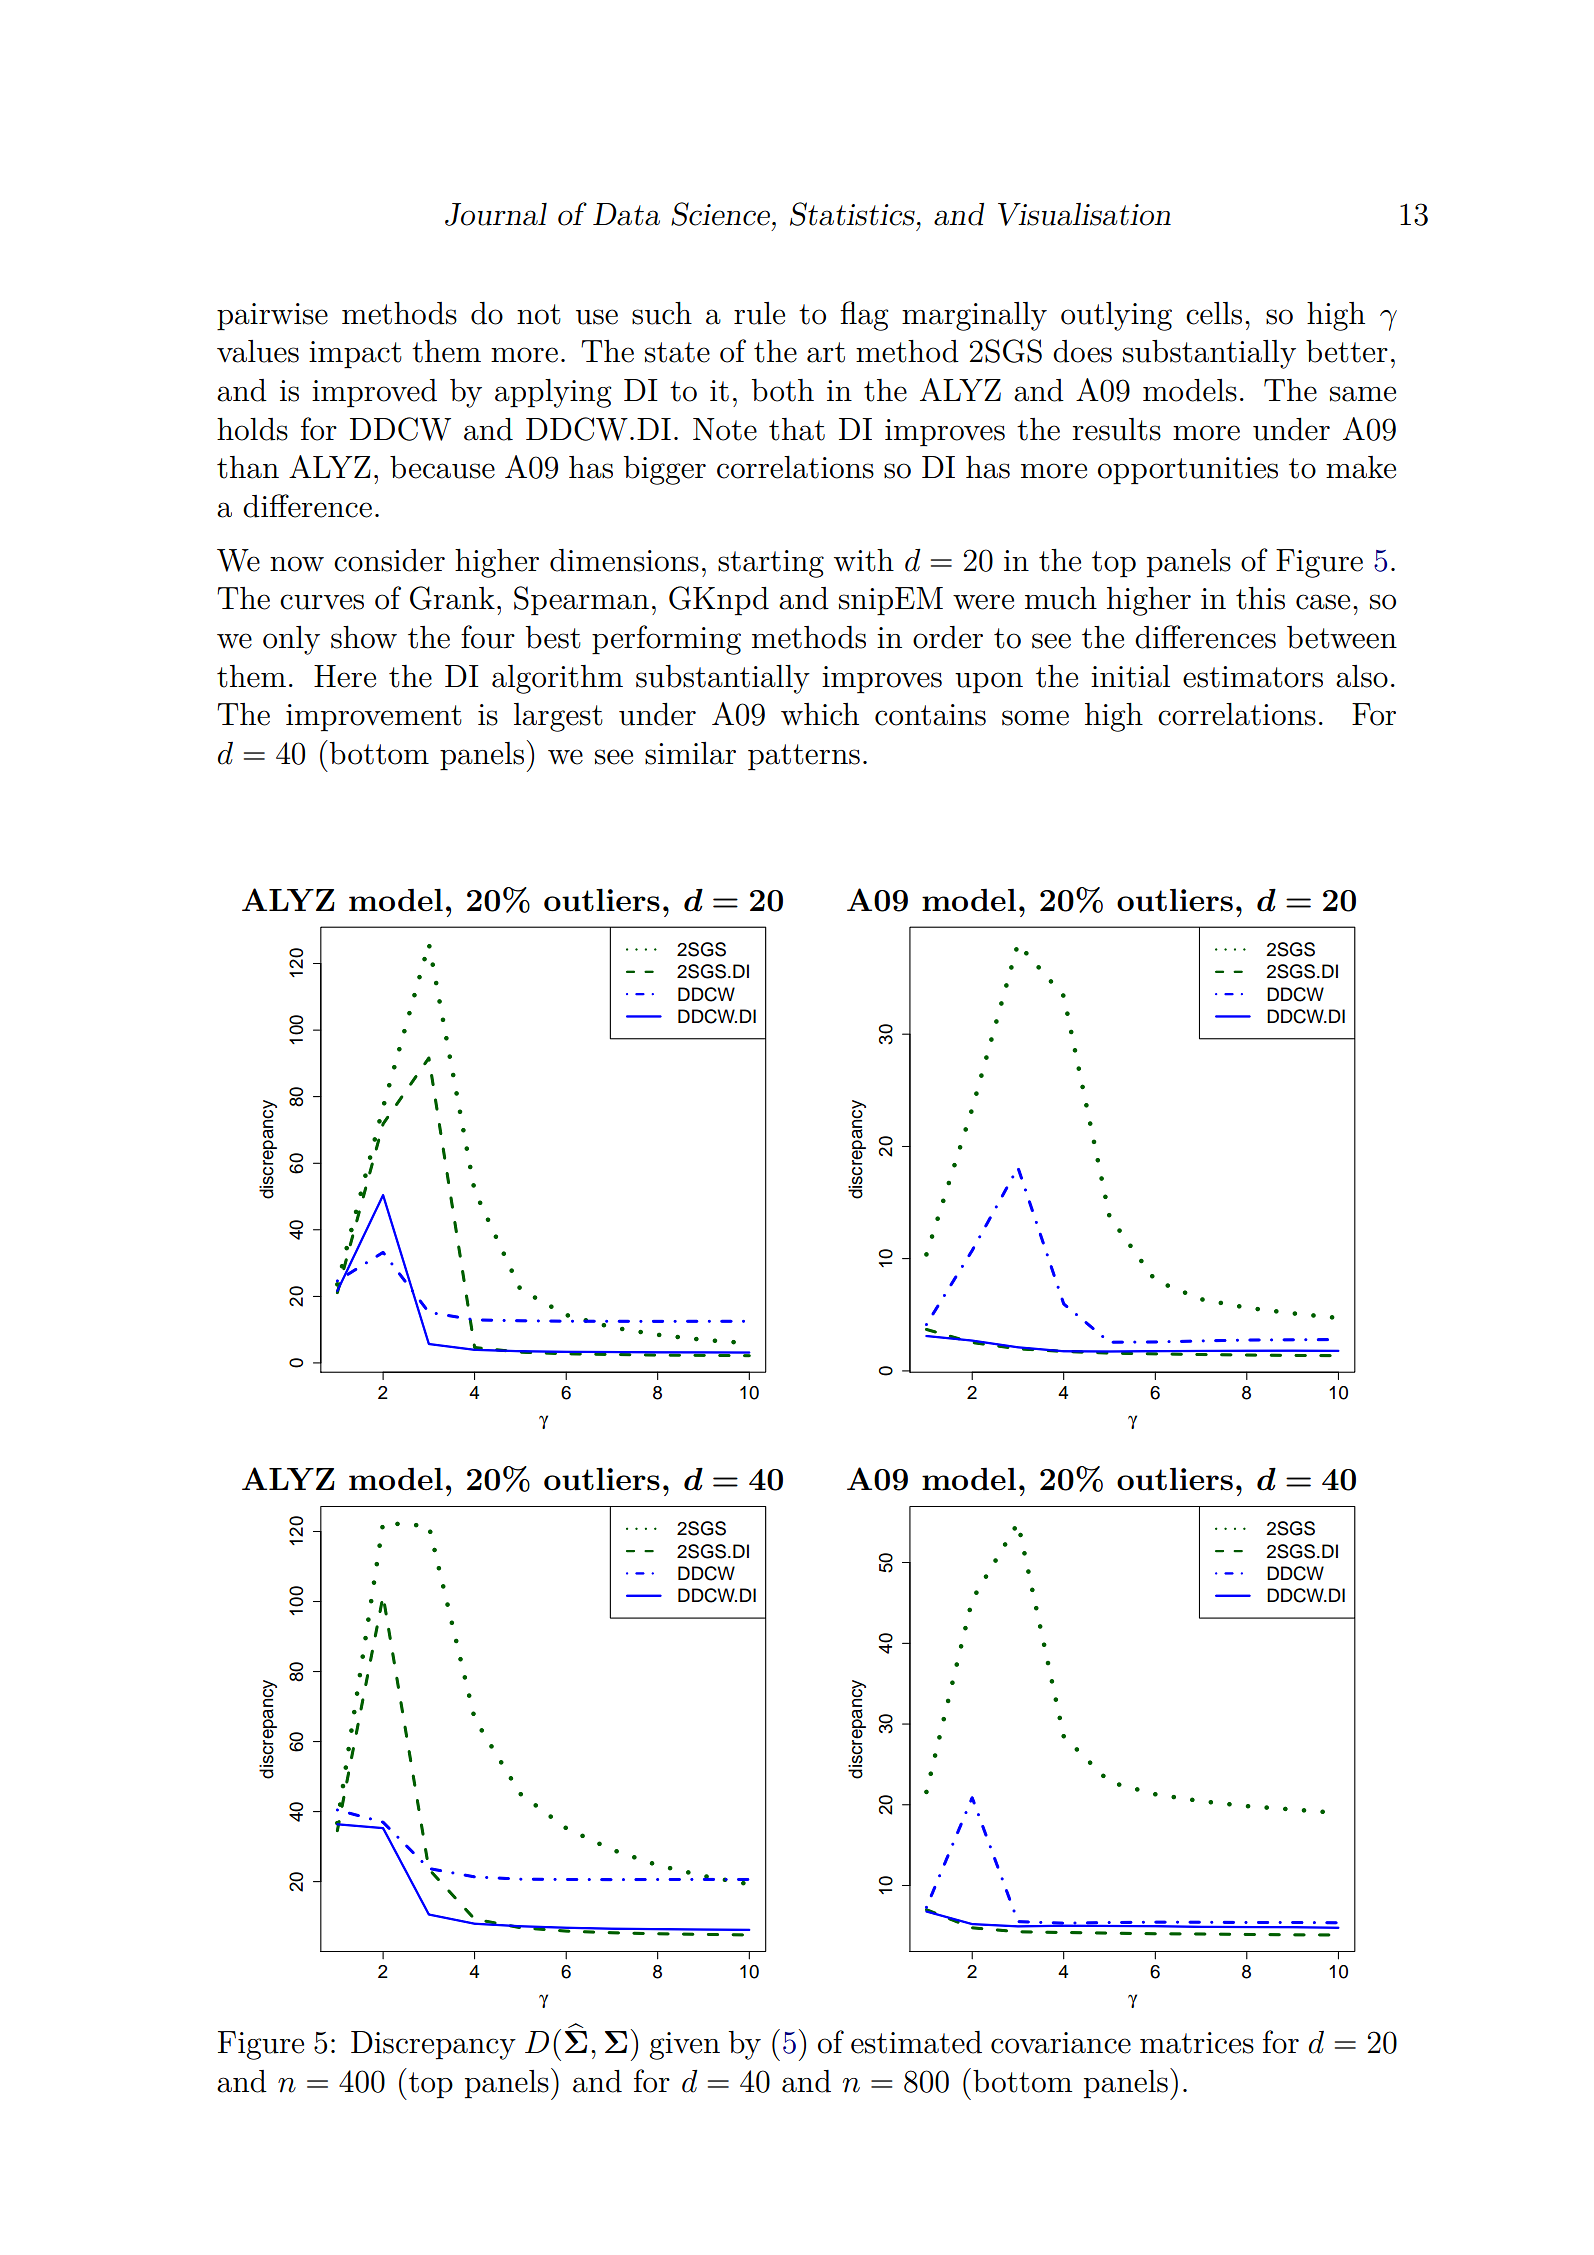  I want to click on some, so click(1035, 718).
